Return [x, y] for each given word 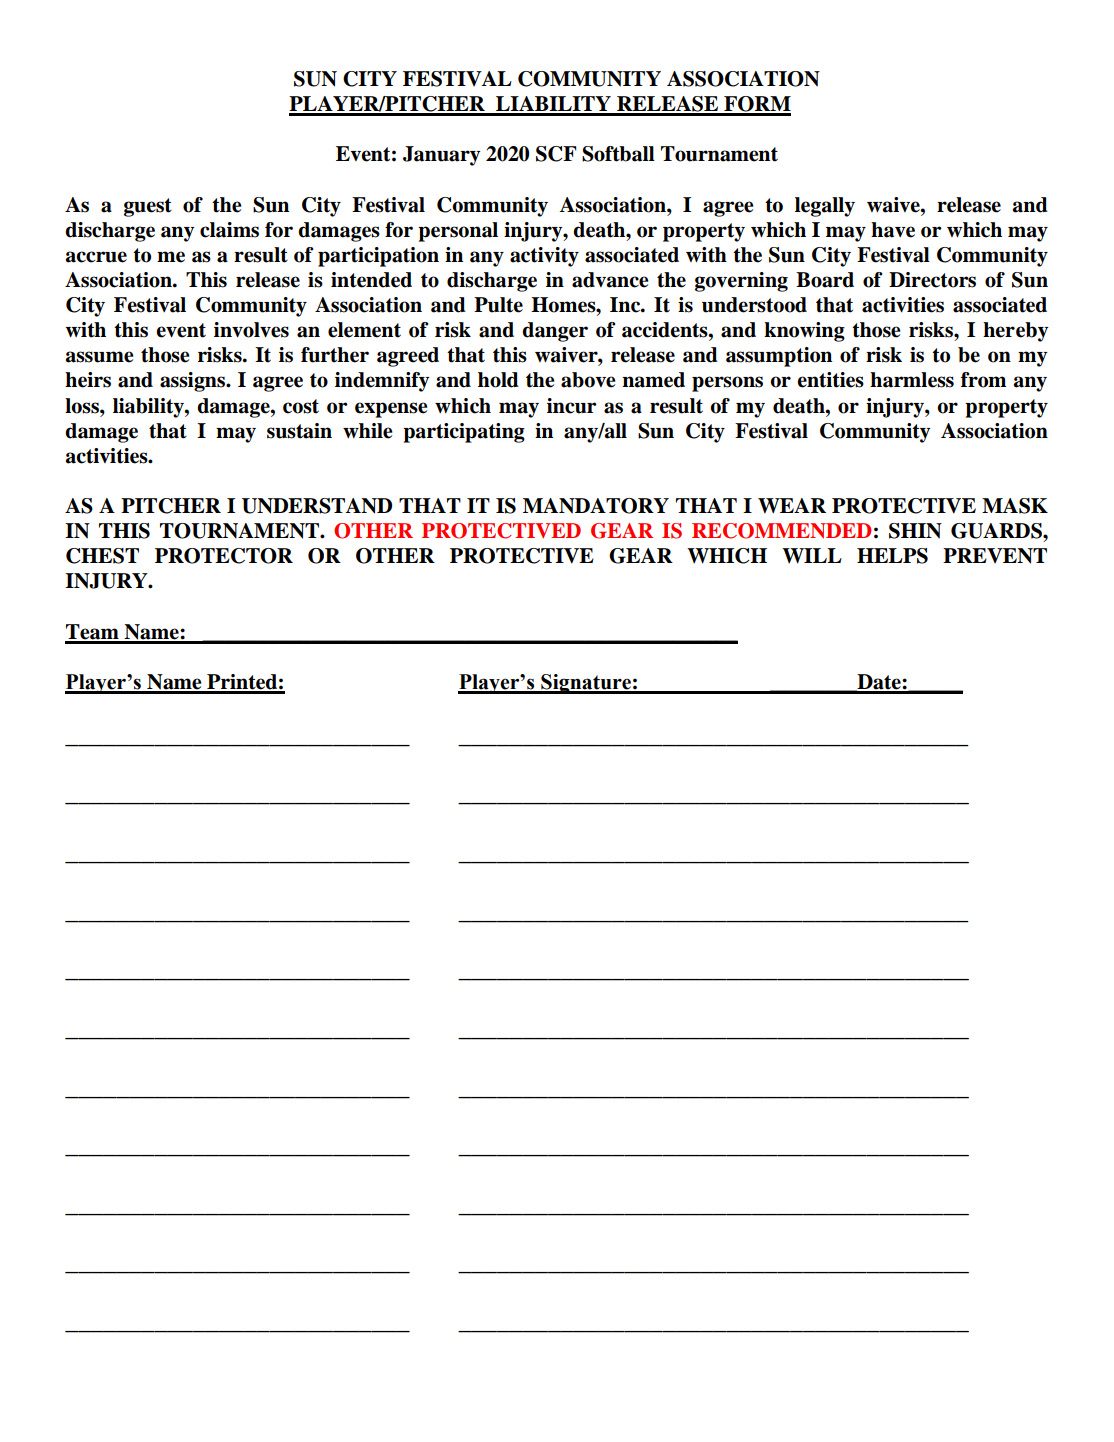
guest [148, 207]
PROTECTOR [224, 556]
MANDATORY [596, 506]
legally [825, 207]
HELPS [892, 556]
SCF [556, 154]
